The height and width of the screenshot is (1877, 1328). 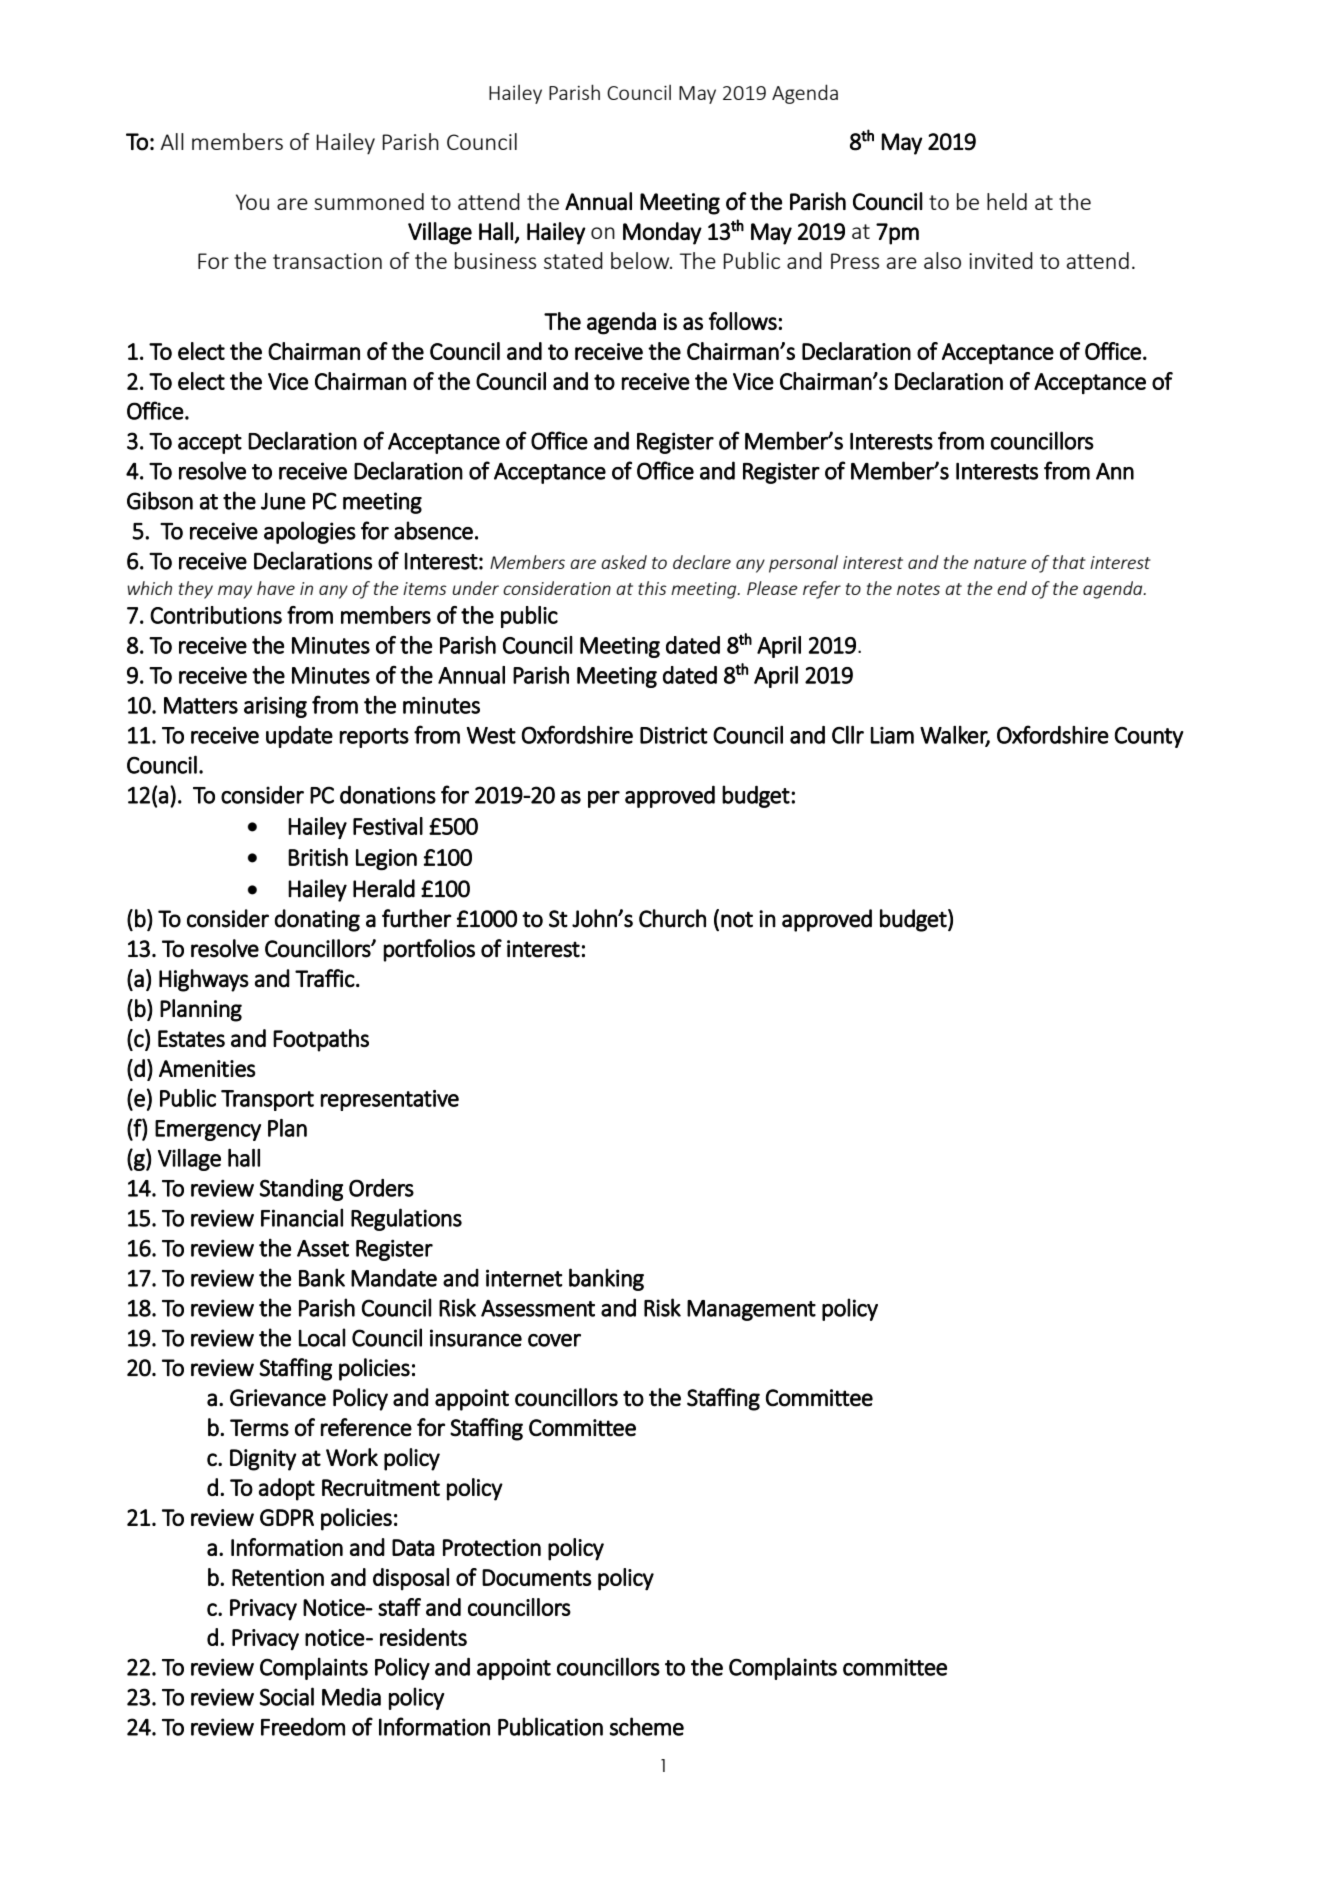 What do you see at coordinates (287, 1696) in the screenshot?
I see `Social` at bounding box center [287, 1696].
